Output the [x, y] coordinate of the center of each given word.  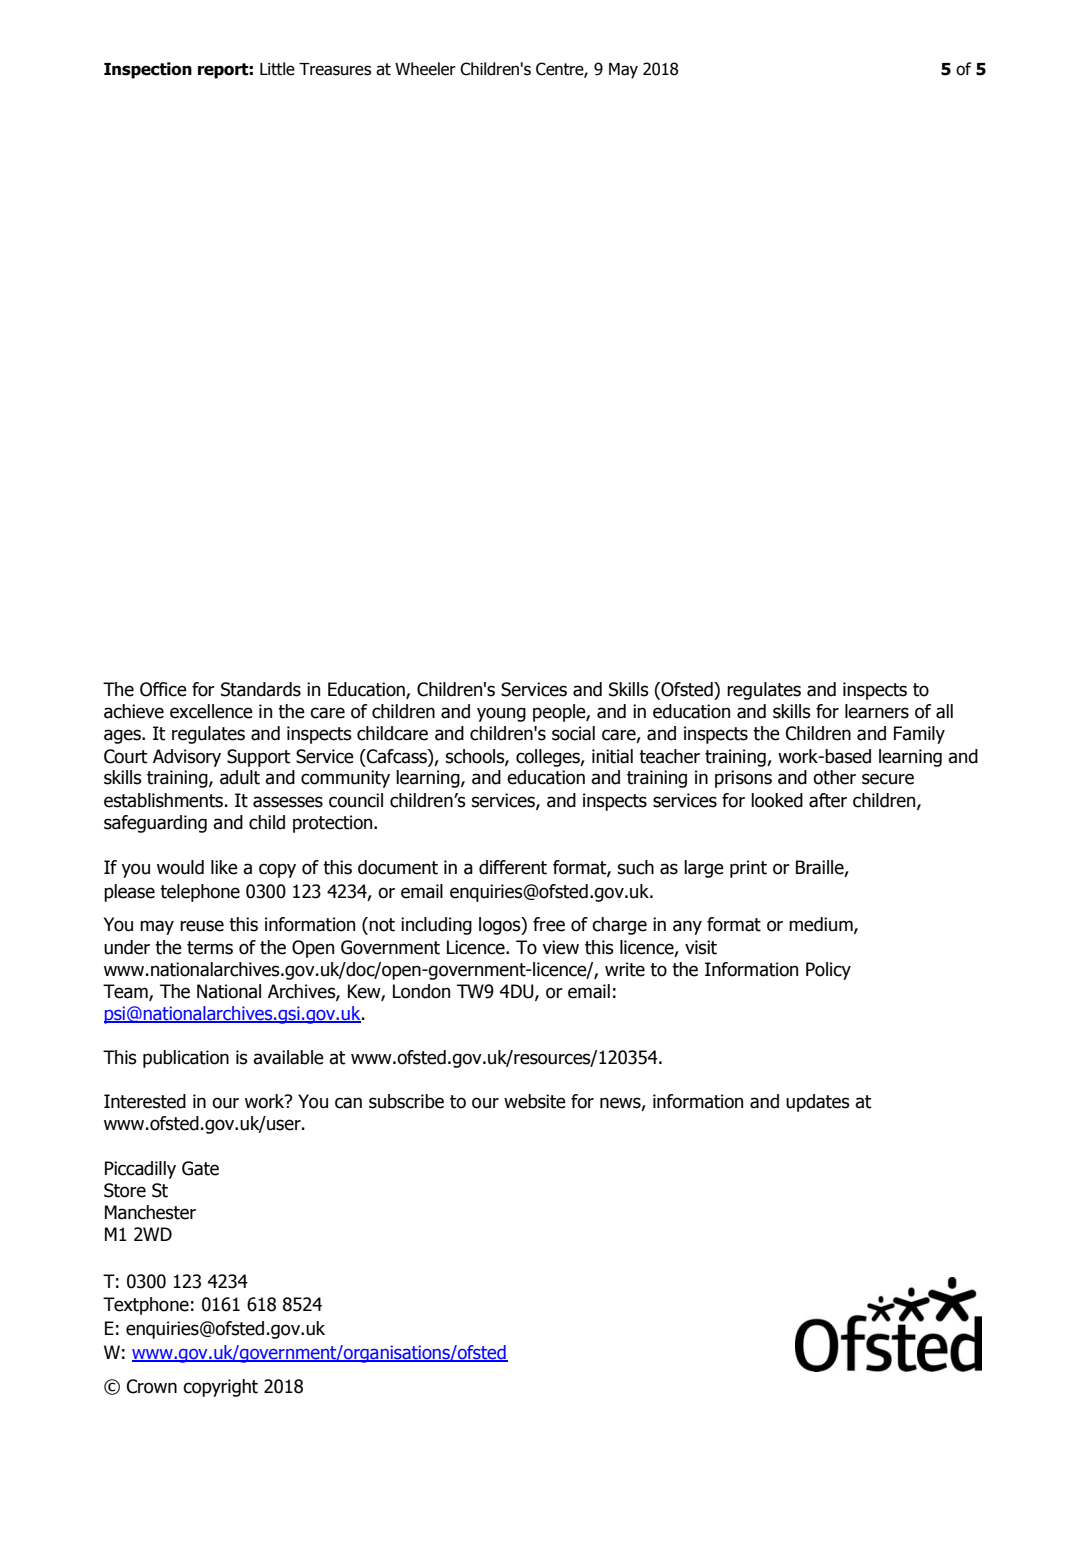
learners [877, 711]
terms [210, 948]
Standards [261, 689]
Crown [152, 1386]
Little [277, 69]
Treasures [335, 69]
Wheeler [425, 69]
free [549, 924]
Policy [828, 971]
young [501, 714]
